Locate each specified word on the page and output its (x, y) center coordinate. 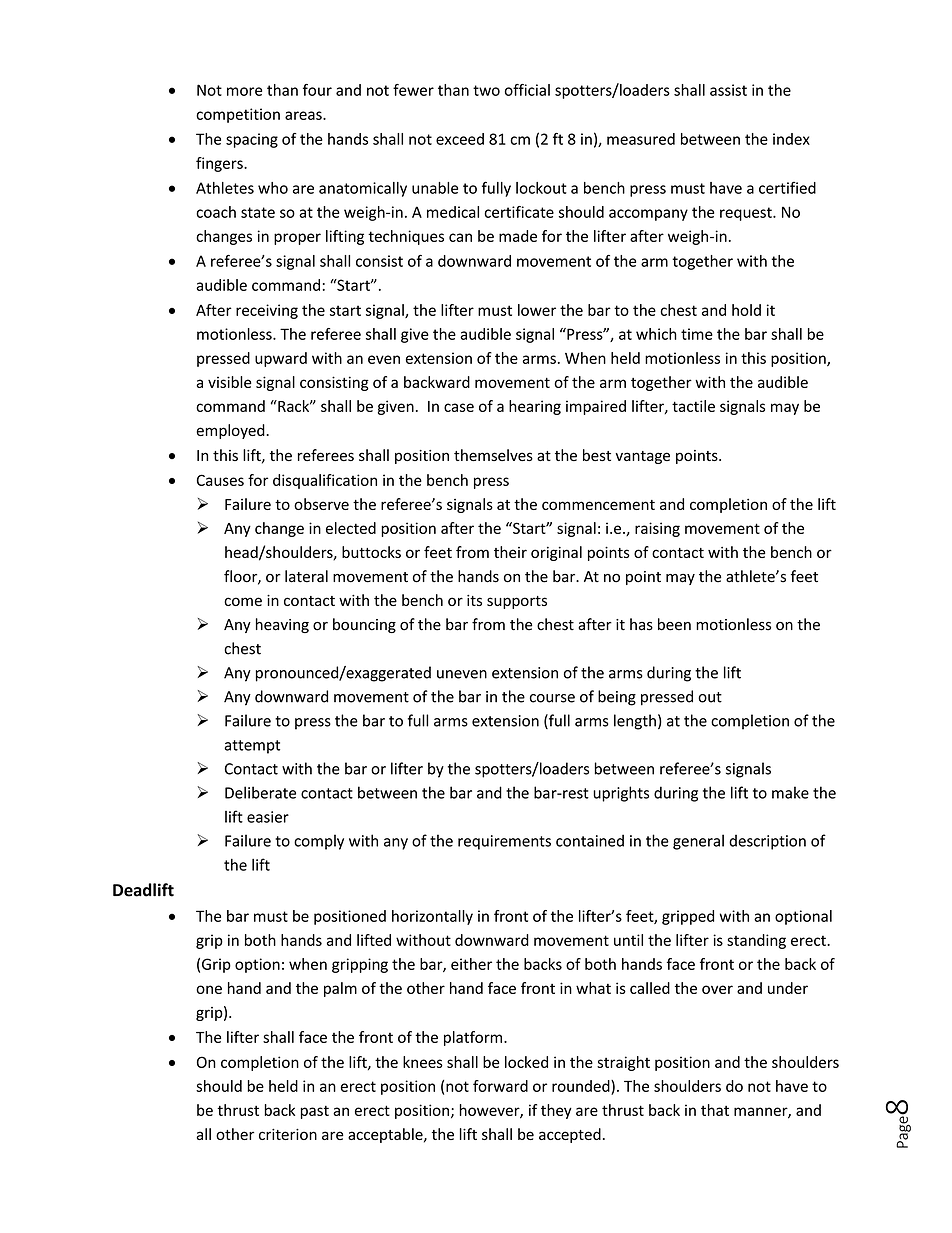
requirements (504, 842)
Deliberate (260, 792)
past (315, 1112)
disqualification (325, 481)
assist (728, 90)
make (790, 792)
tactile (693, 406)
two (486, 90)
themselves (493, 455)
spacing (252, 140)
